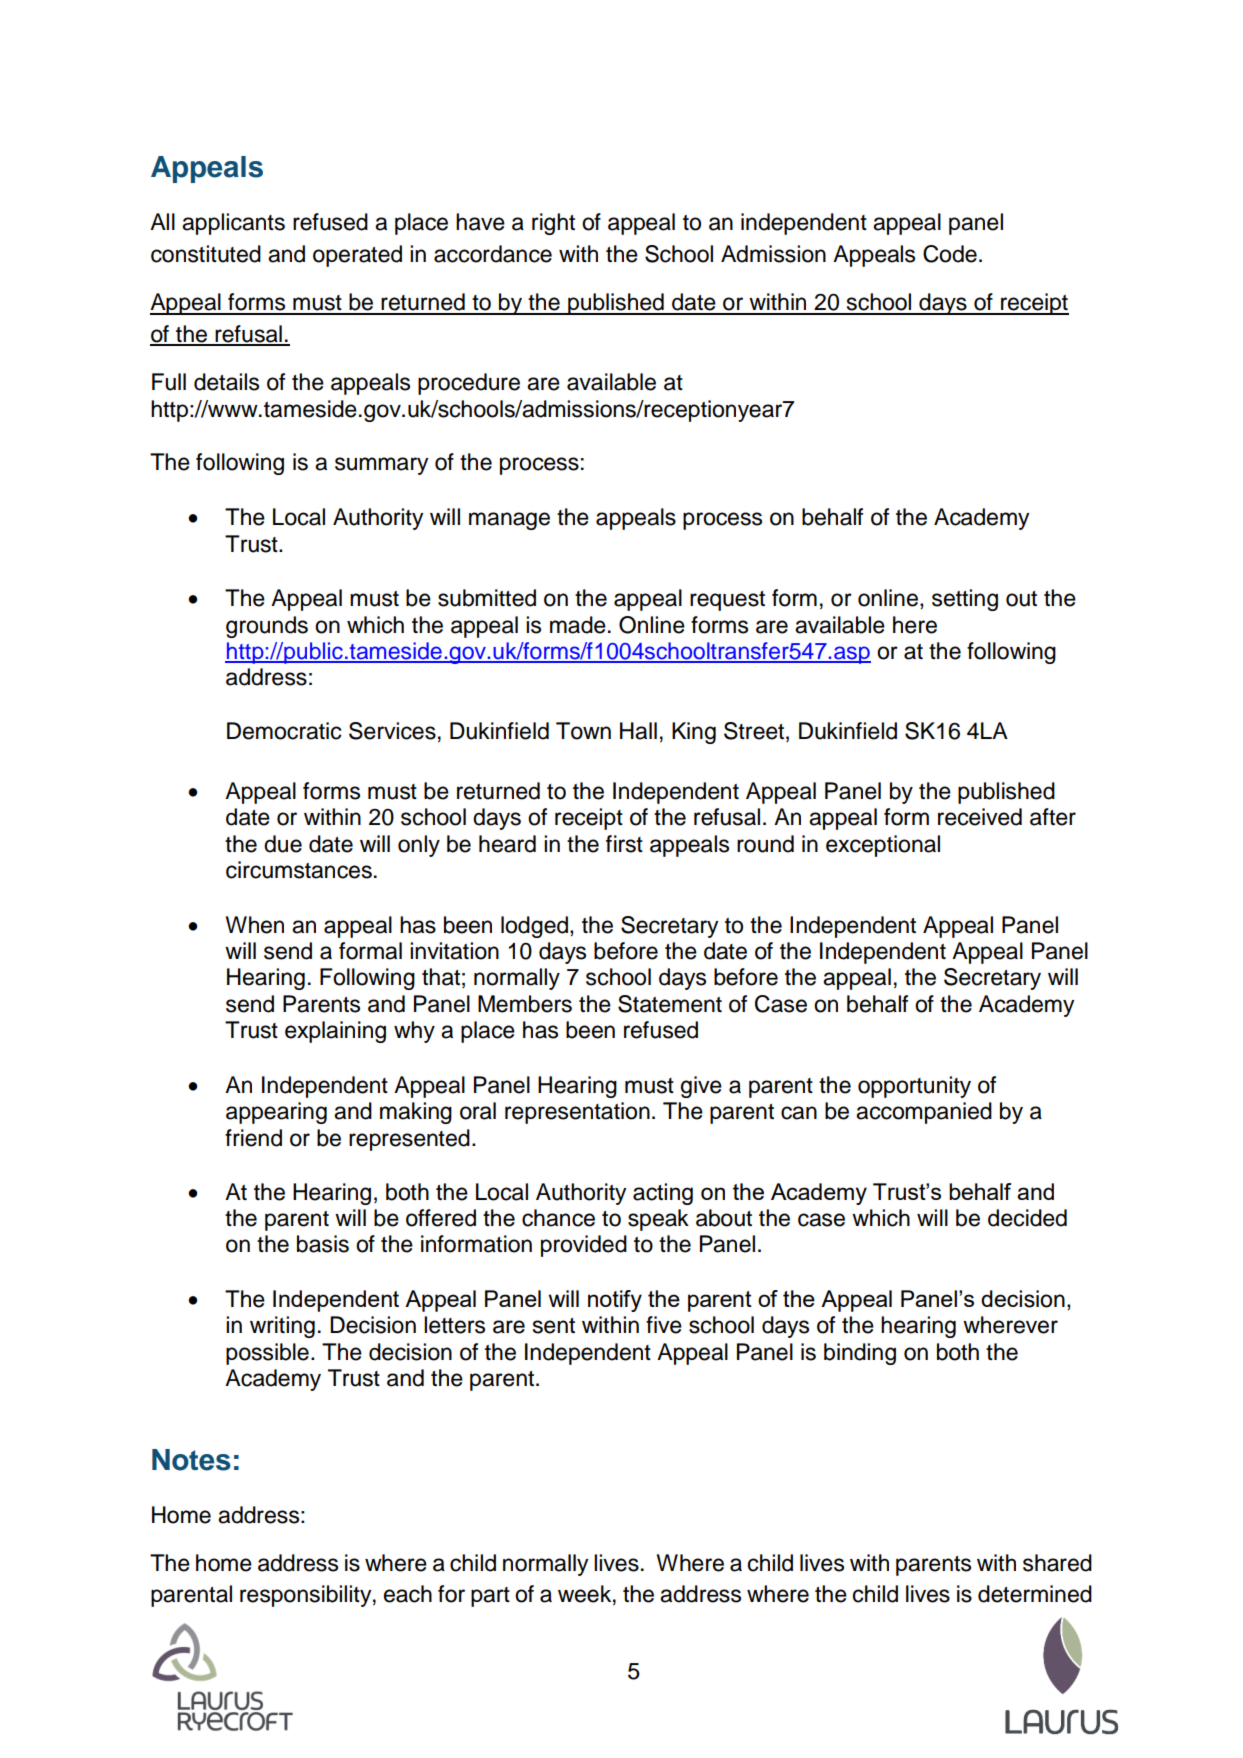 The width and height of the screenshot is (1243, 1758). Describe the element at coordinates (553, 224) in the screenshot. I see `right` at that location.
